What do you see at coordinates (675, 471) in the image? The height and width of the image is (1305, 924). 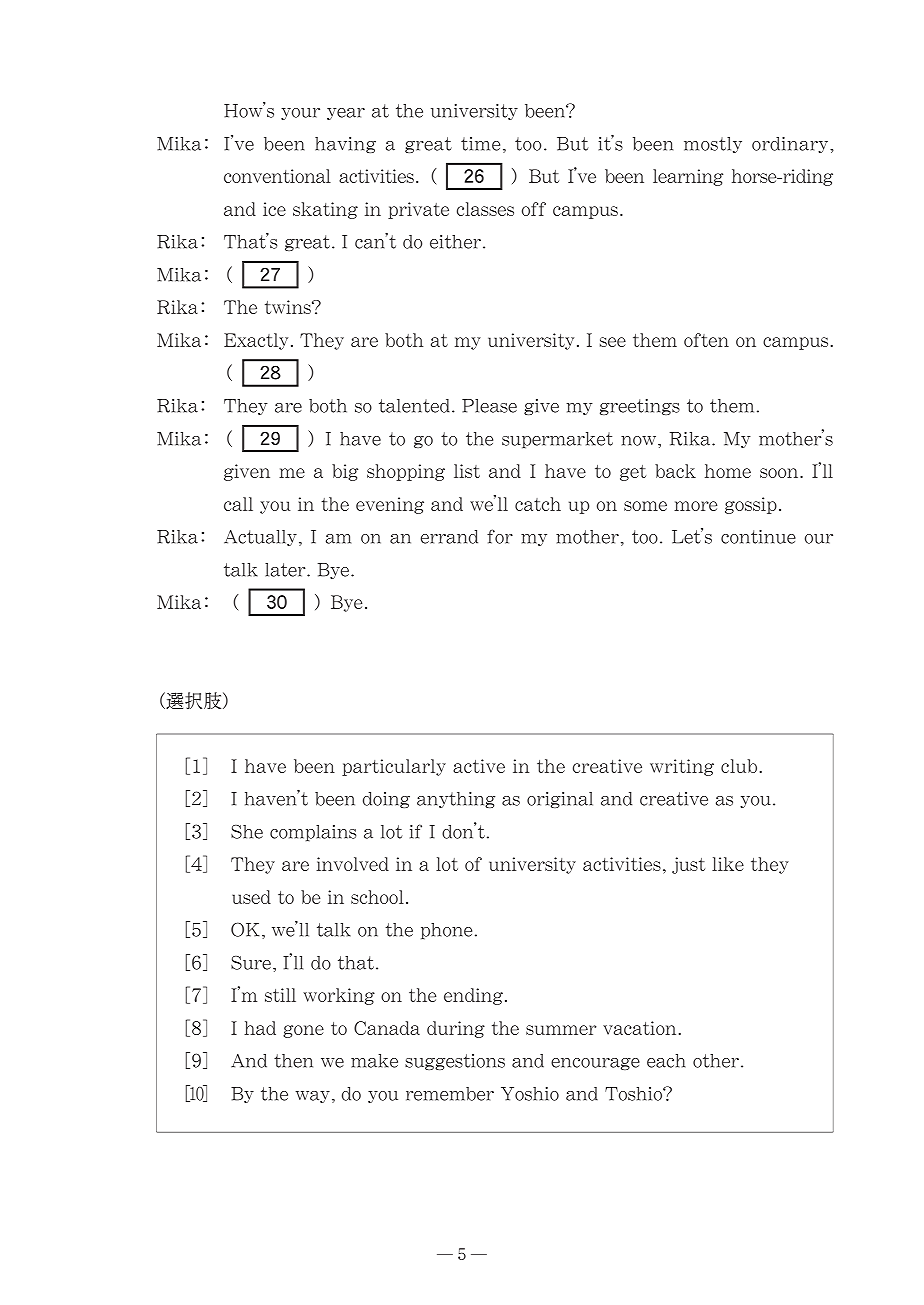 I see `back` at bounding box center [675, 471].
